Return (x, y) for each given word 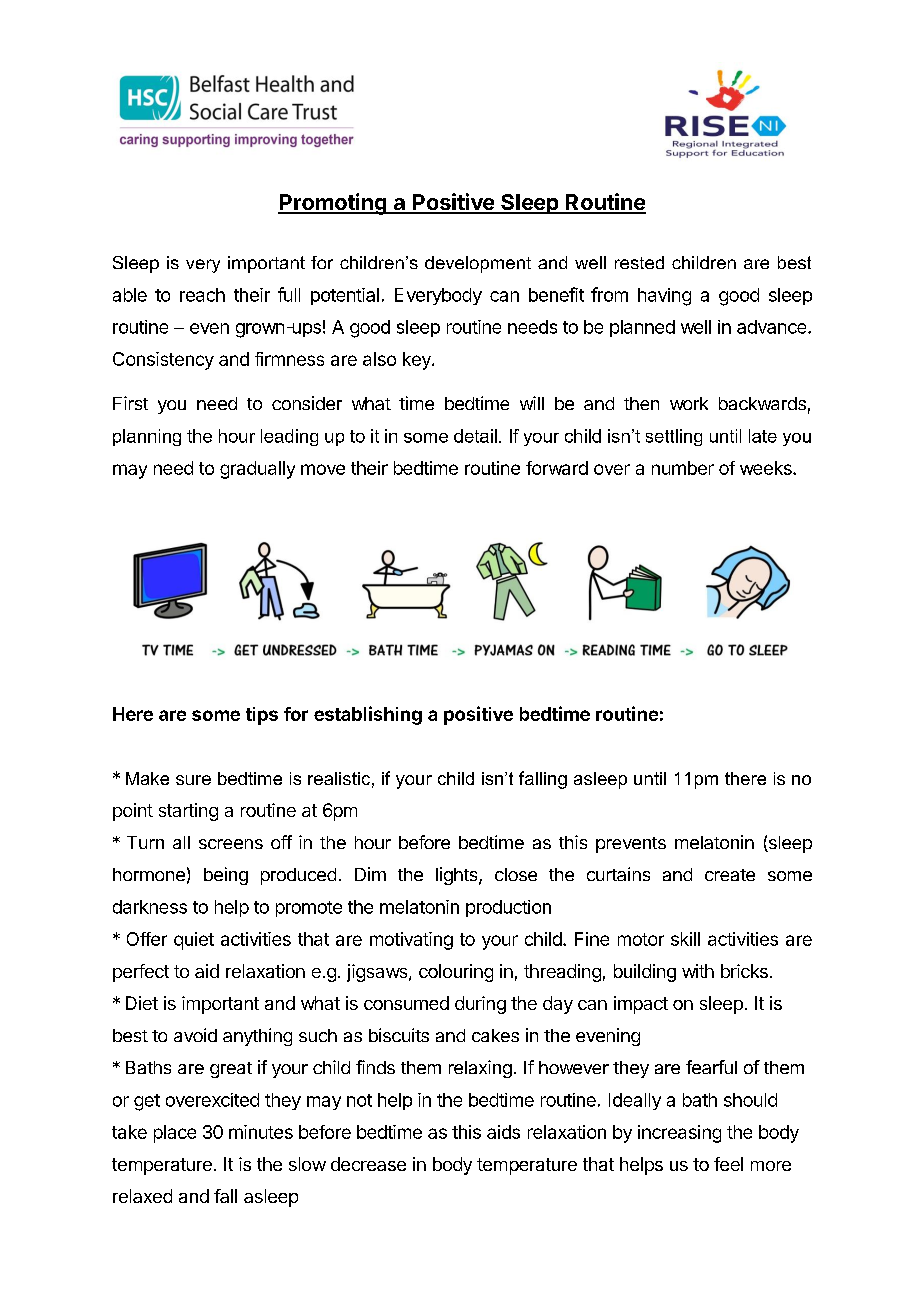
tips (262, 716)
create (730, 875)
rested (639, 262)
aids (503, 1132)
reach (202, 295)
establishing (368, 715)
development (478, 264)
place (175, 1134)
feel (728, 1164)
